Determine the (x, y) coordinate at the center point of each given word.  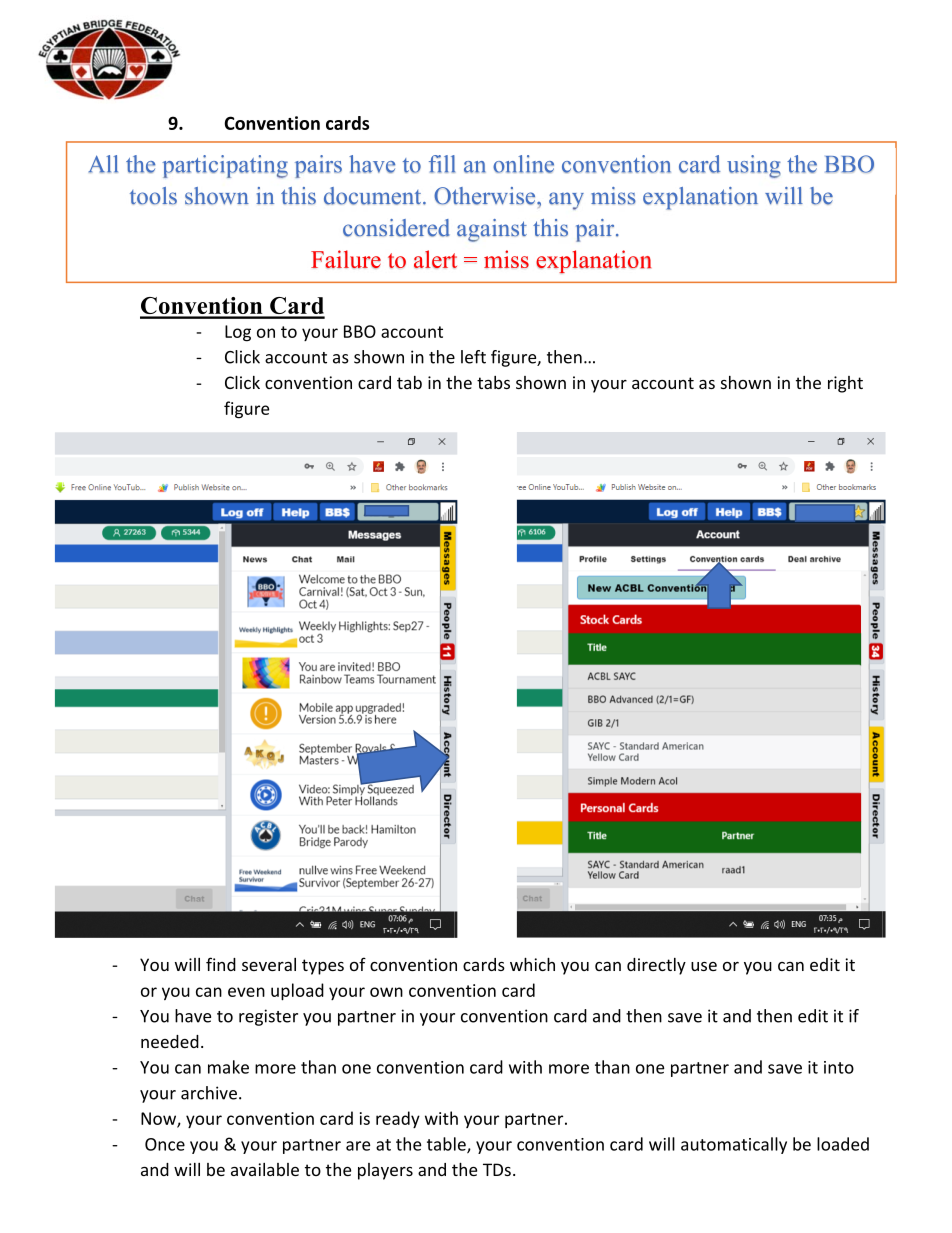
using (754, 166)
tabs (493, 382)
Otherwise (486, 196)
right (845, 384)
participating (225, 166)
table (447, 1145)
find (221, 964)
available (265, 1169)
